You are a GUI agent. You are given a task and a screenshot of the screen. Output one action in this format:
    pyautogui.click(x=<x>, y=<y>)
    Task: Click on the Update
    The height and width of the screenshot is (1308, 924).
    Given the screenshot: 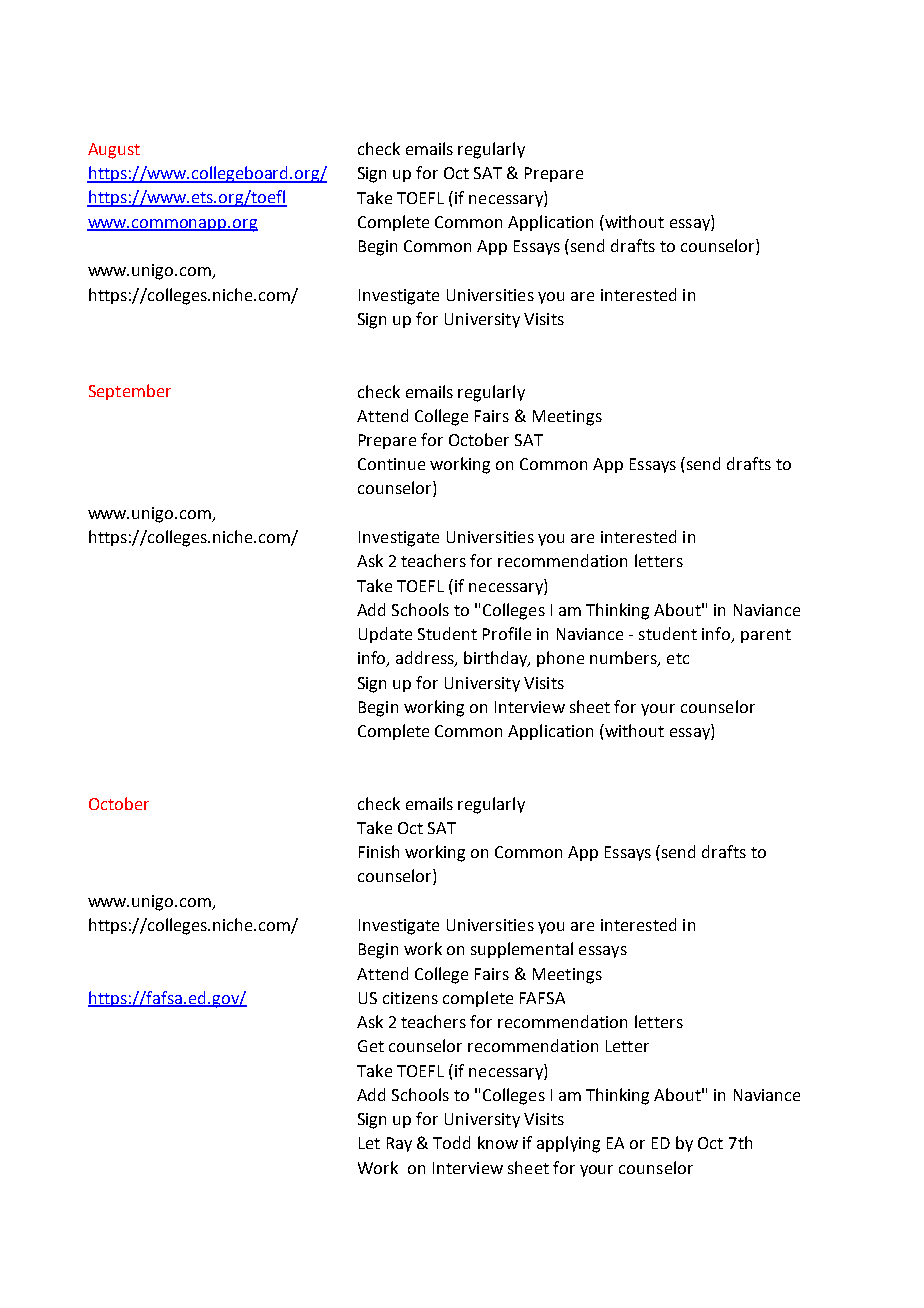 What is the action you would take?
    pyautogui.click(x=385, y=635)
